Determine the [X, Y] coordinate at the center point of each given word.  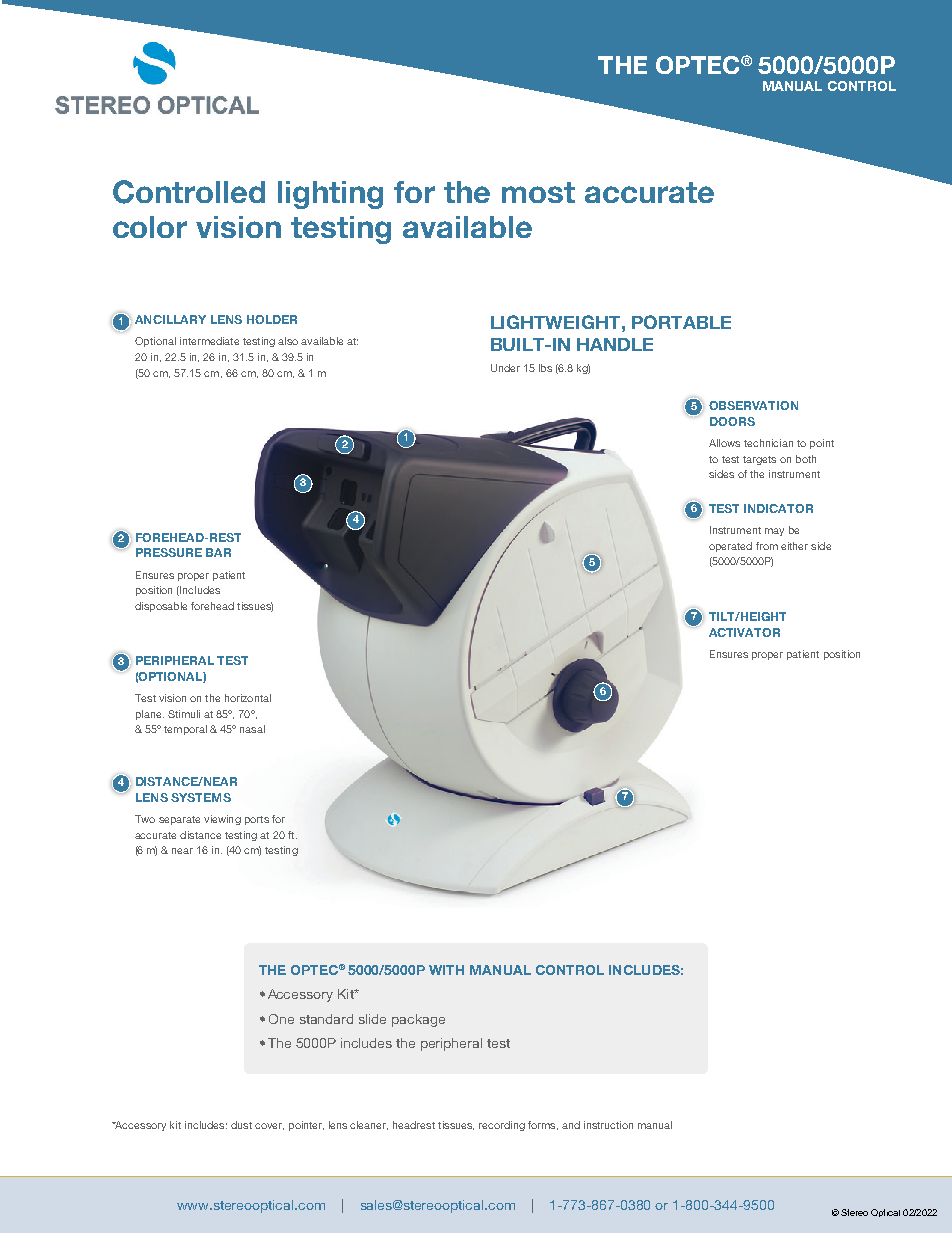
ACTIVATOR [744, 632]
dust [241, 1125]
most [538, 192]
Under [505, 368]
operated [730, 547]
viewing [222, 820]
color [150, 227]
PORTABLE [681, 322]
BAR [218, 552]
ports [257, 820]
